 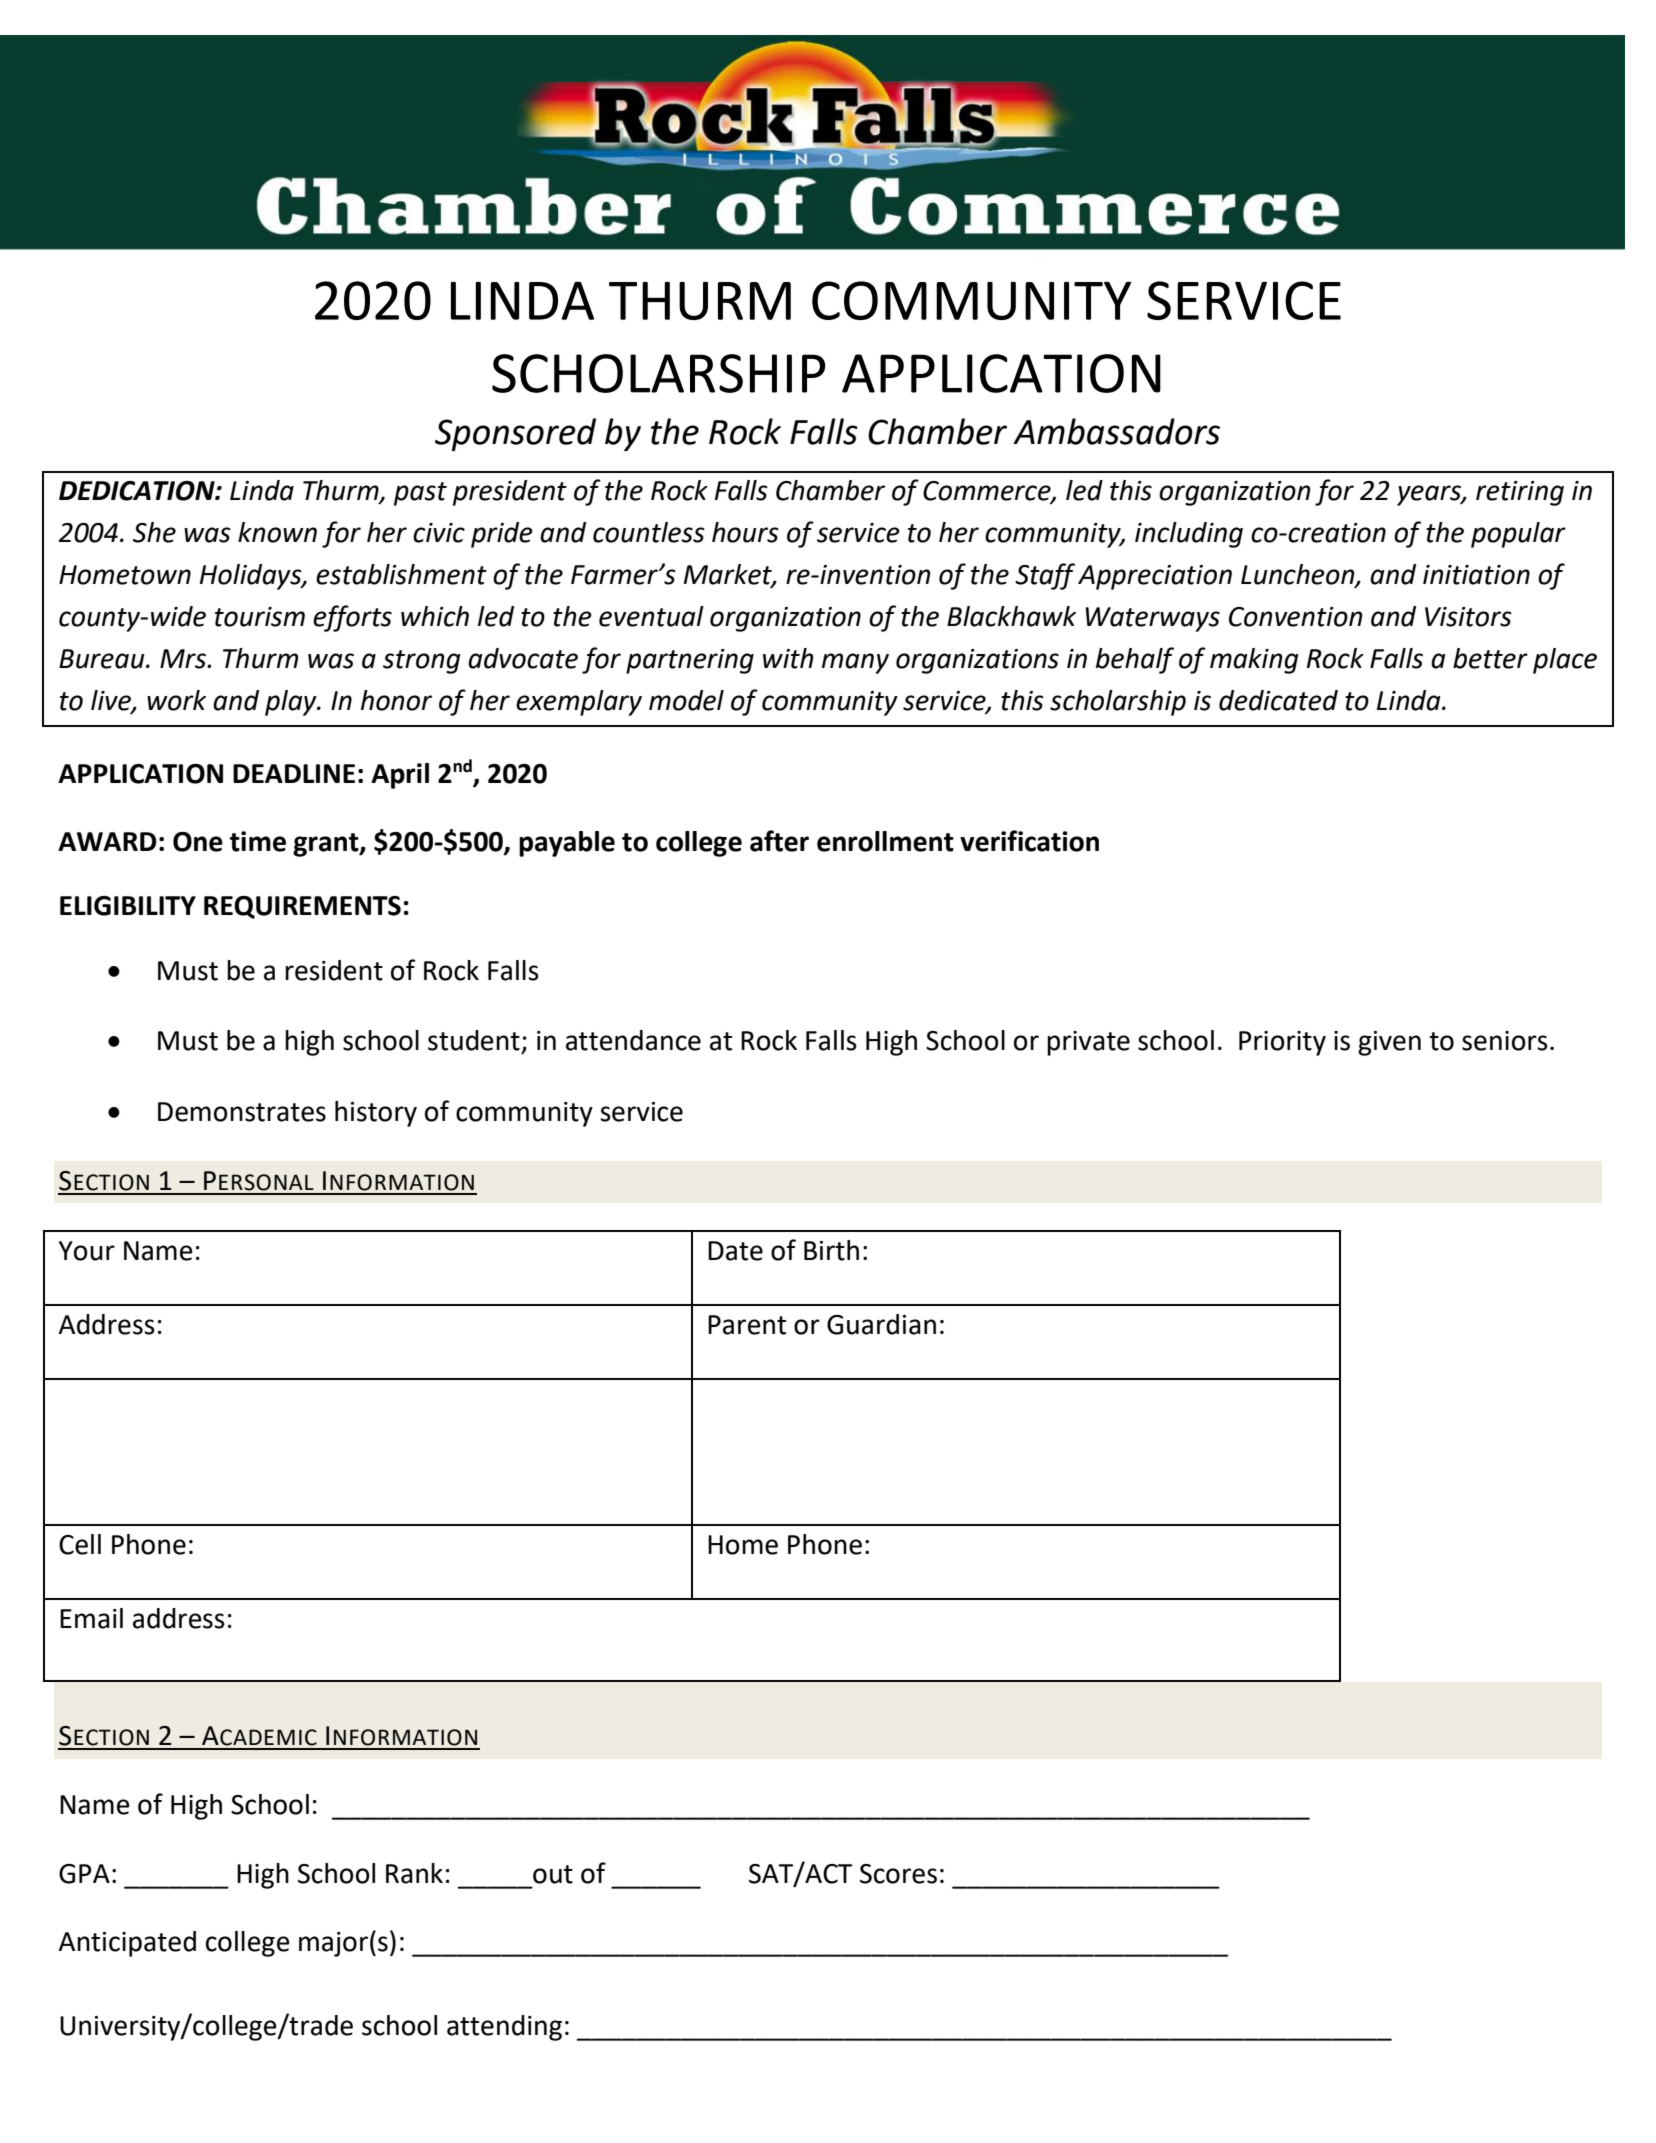 I want to click on time, so click(x=258, y=841).
